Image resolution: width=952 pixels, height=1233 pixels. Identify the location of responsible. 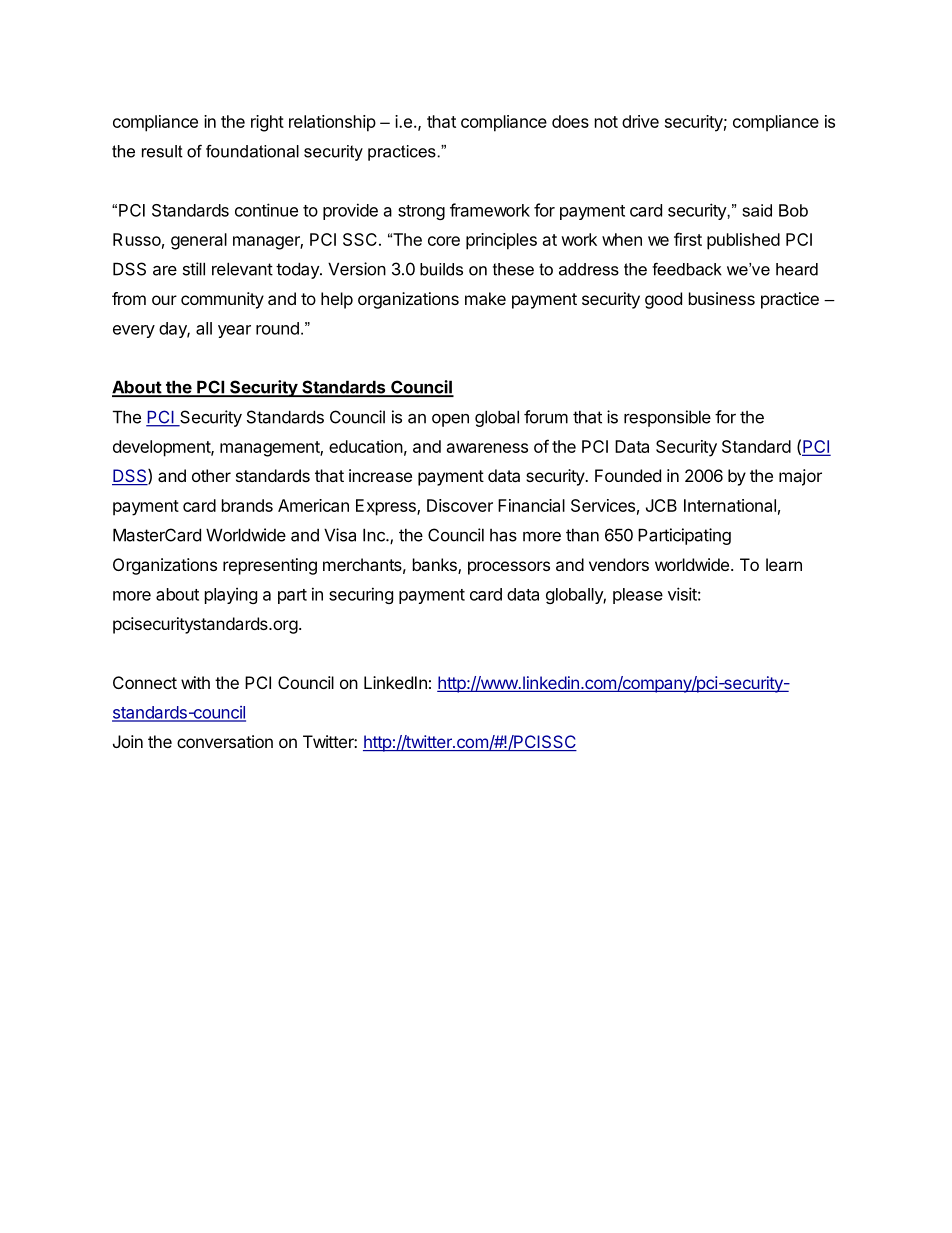
(667, 418).
